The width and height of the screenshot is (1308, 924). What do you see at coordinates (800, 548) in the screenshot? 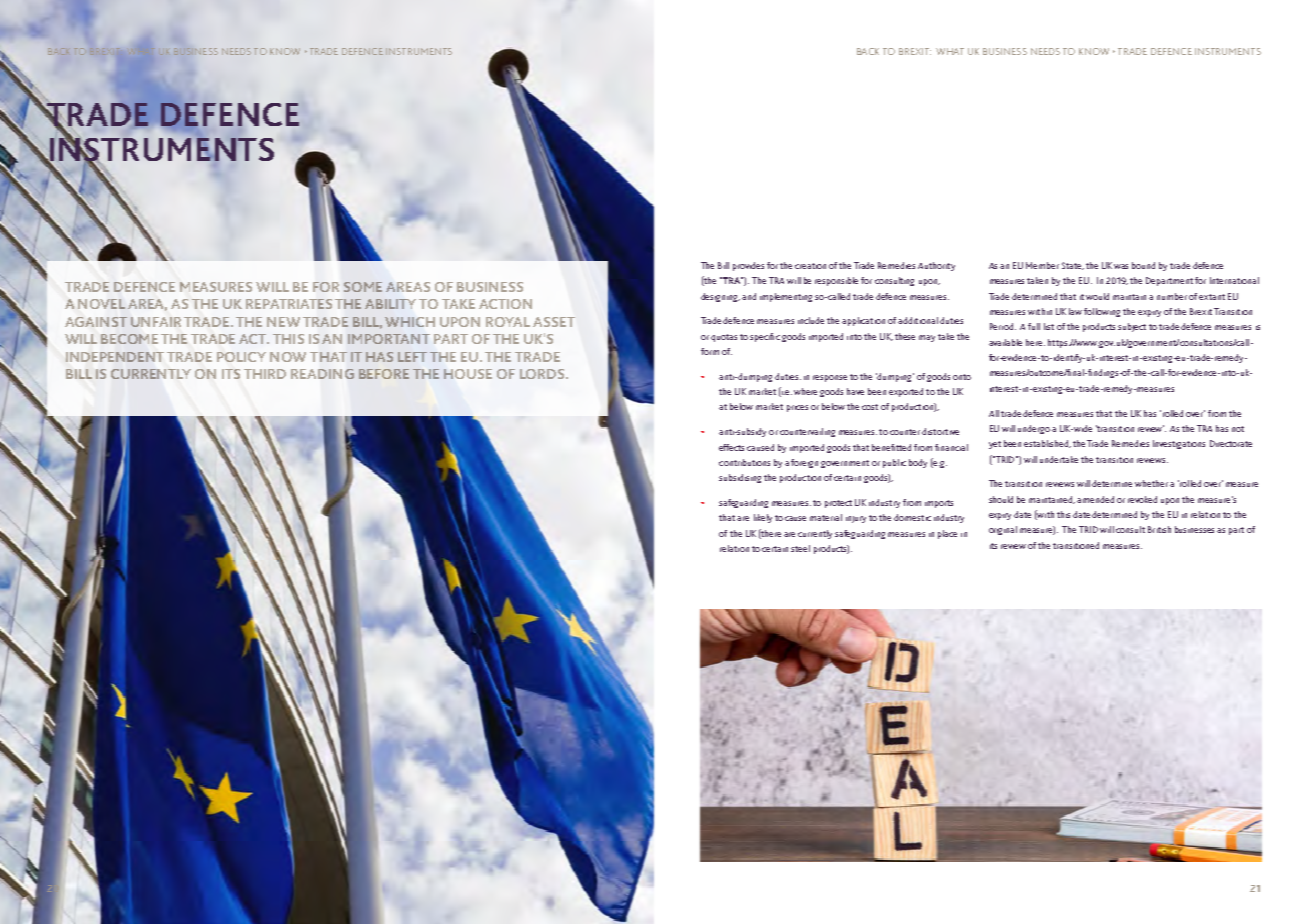
I see `steel` at bounding box center [800, 548].
